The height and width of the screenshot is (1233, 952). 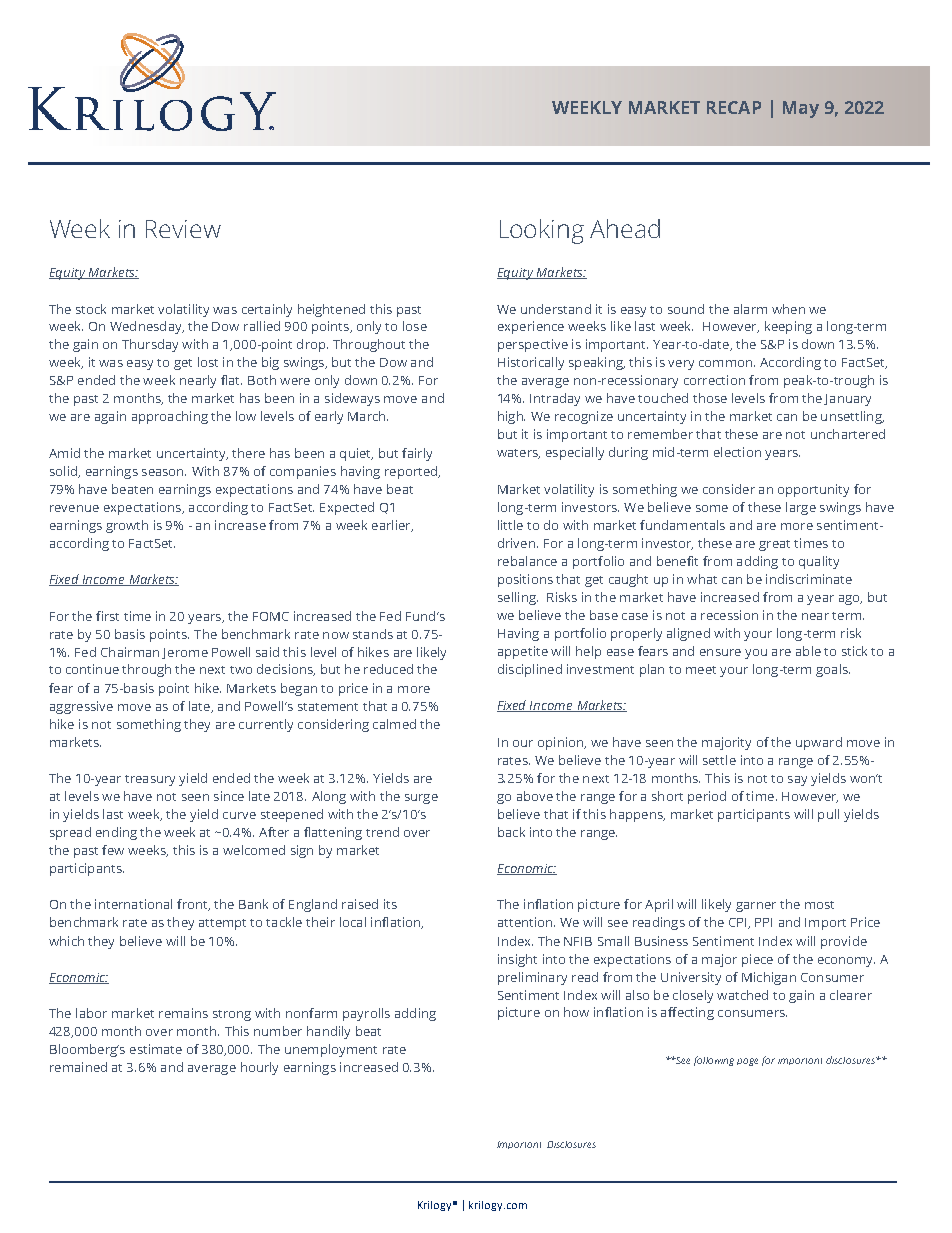 I want to click on Looking, so click(x=542, y=231).
